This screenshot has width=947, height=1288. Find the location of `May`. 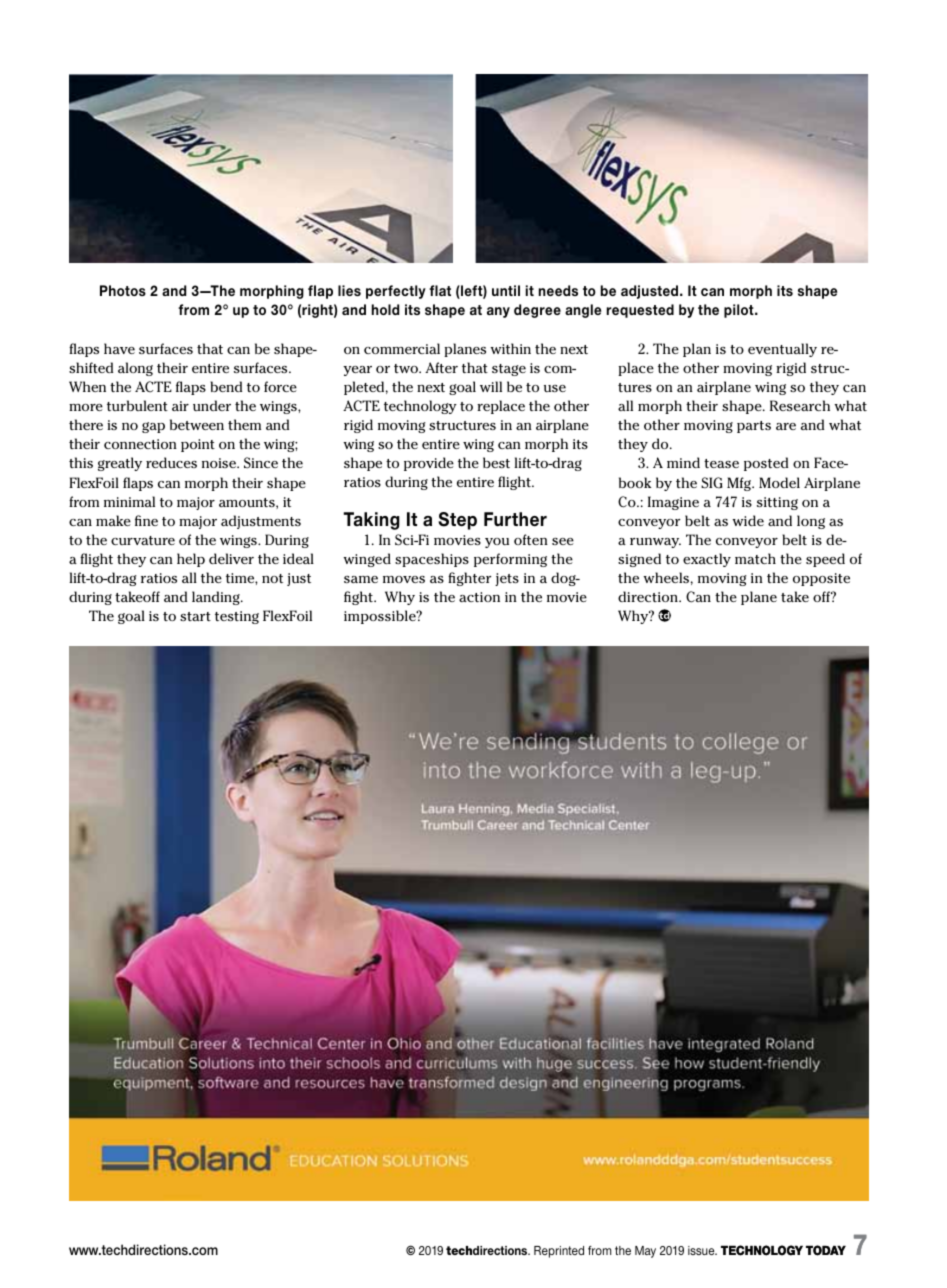

May is located at coordinates (645, 1252).
